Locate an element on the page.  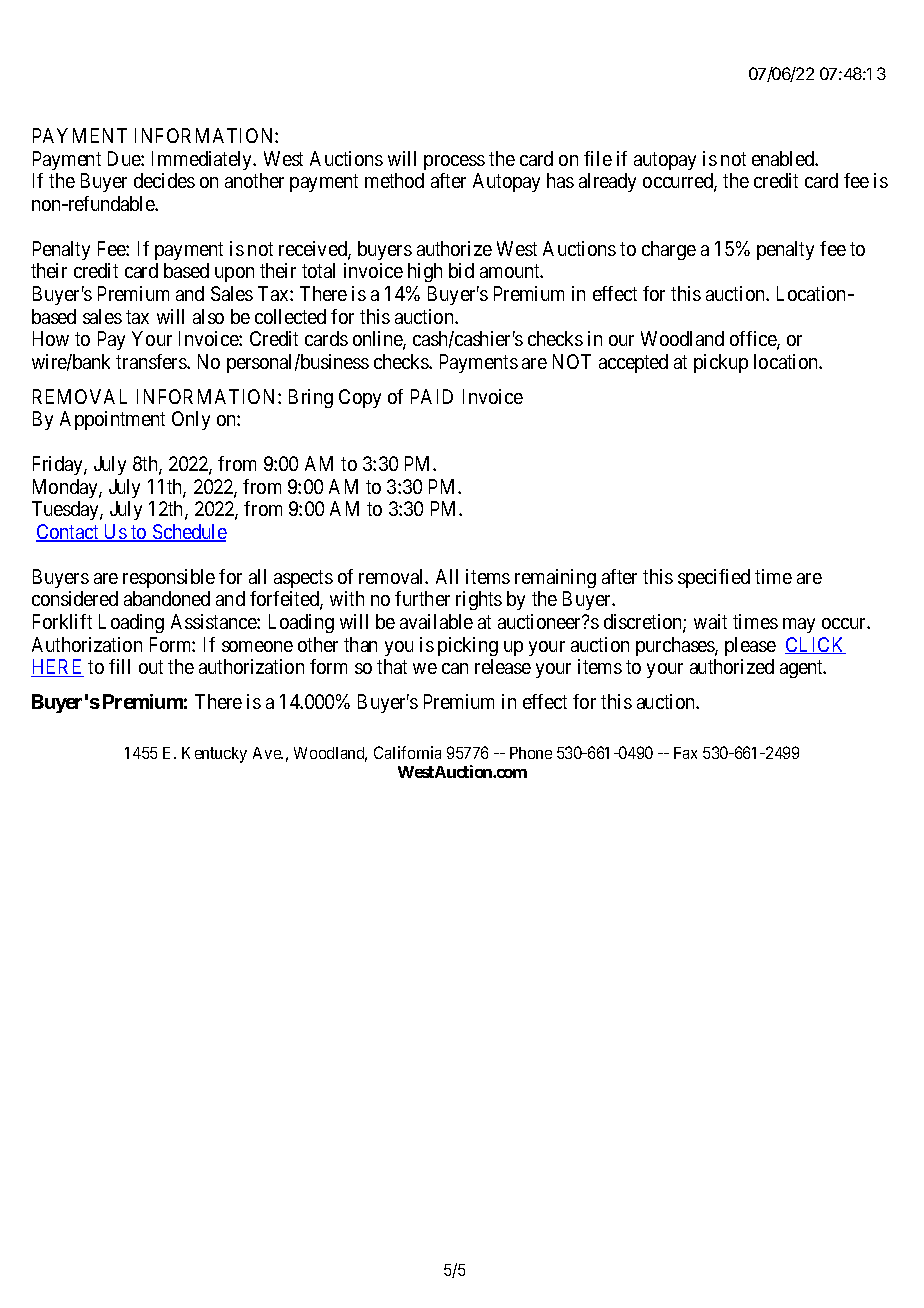
decides is located at coordinates (164, 180).
